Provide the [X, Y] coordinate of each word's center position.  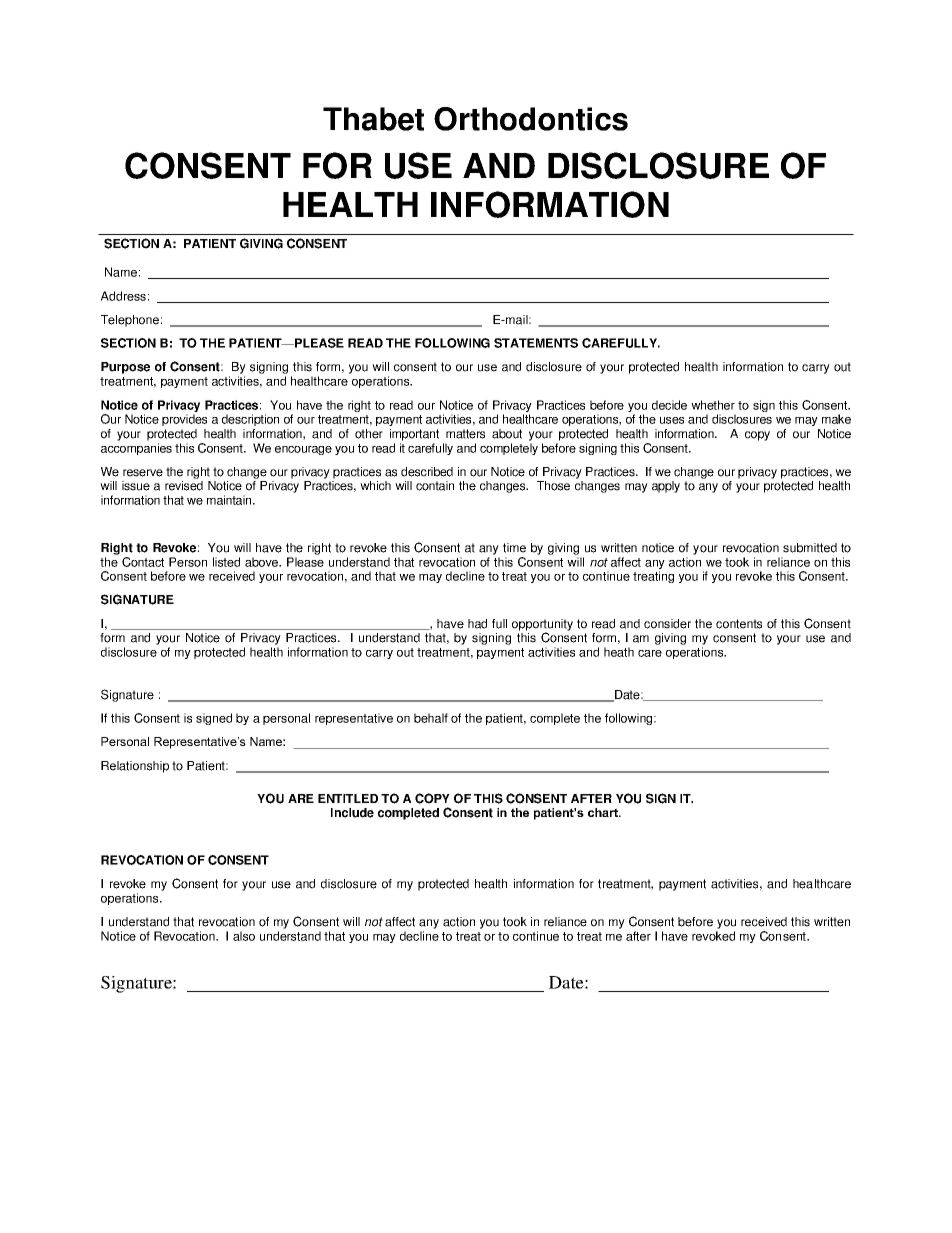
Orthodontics [531, 119]
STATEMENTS [536, 343]
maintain [230, 500]
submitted [810, 548]
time [514, 548]
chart [604, 812]
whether [713, 405]
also [244, 936]
